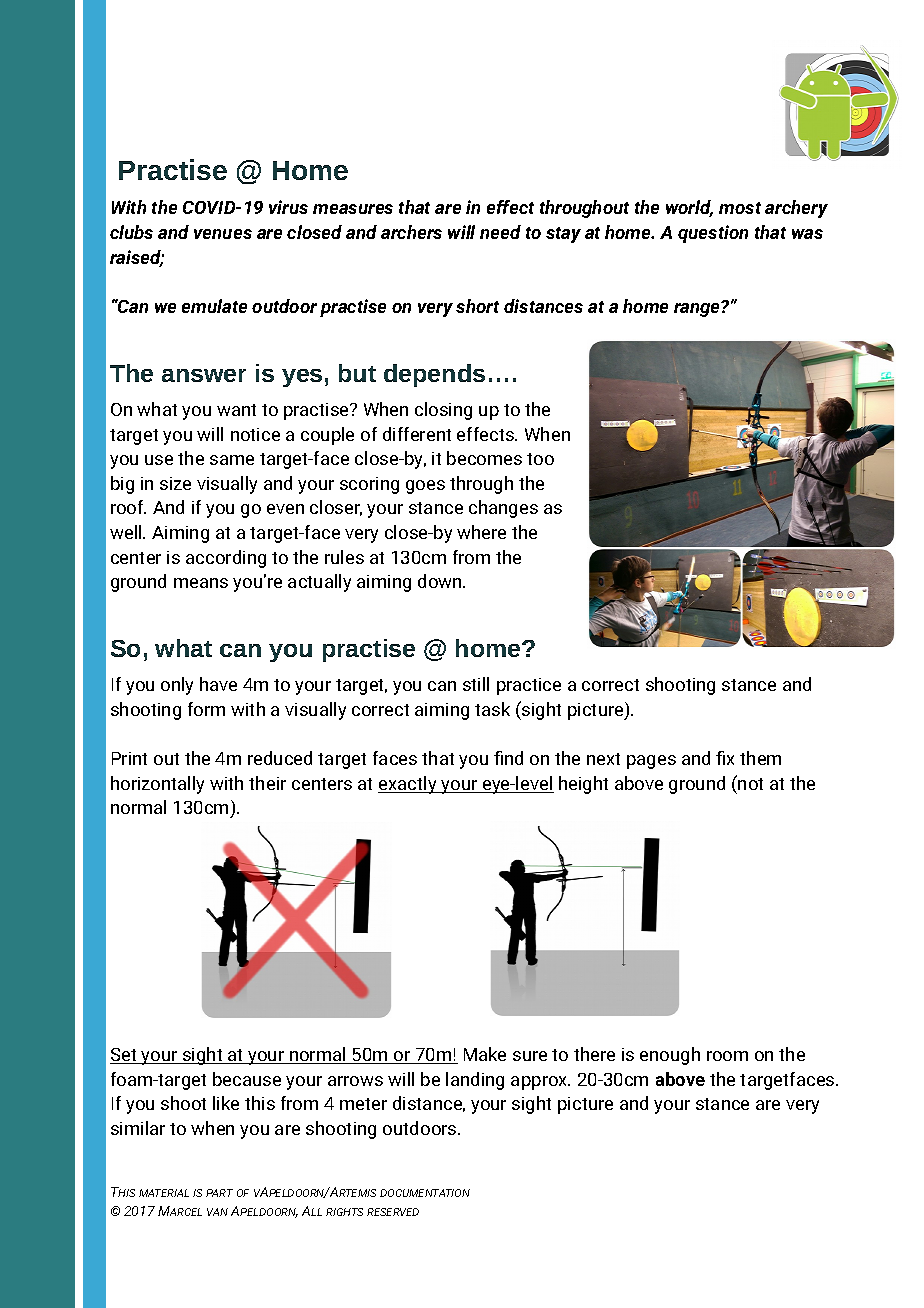 This document has height=1308, width=924. I want to click on horizontally, so click(157, 785).
